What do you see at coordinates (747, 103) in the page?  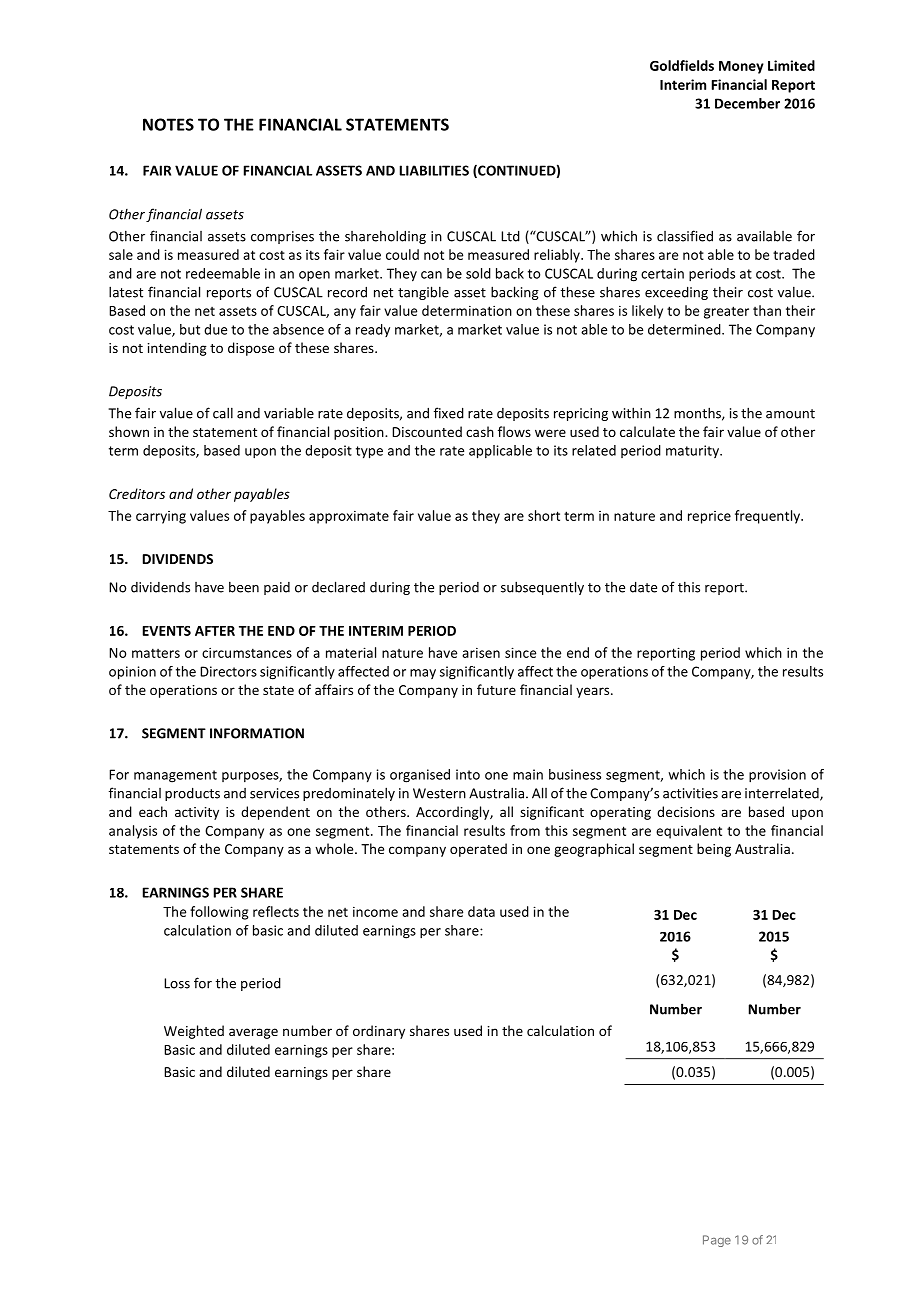 I see `December` at bounding box center [747, 103].
